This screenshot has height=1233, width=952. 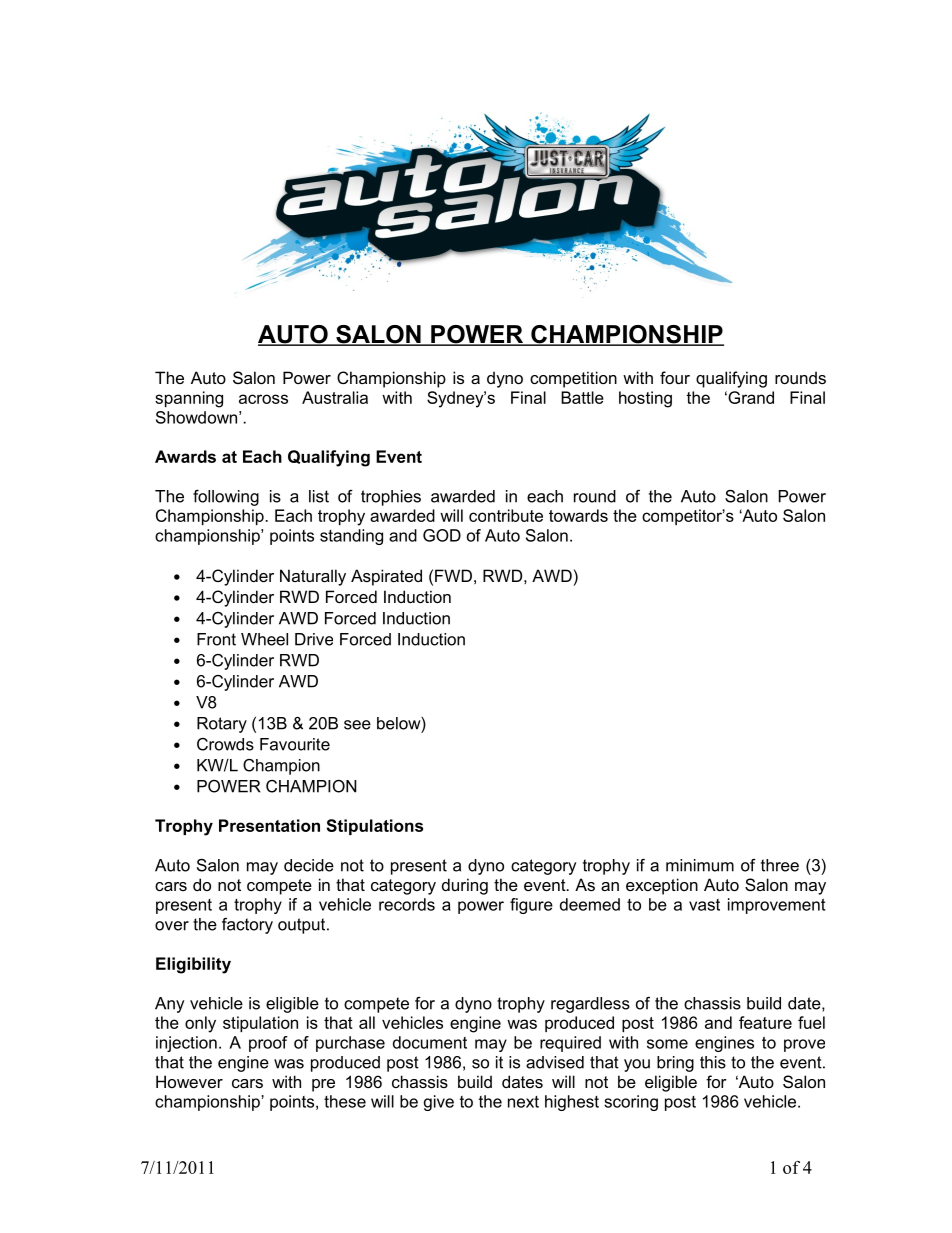 I want to click on across, so click(x=263, y=399).
